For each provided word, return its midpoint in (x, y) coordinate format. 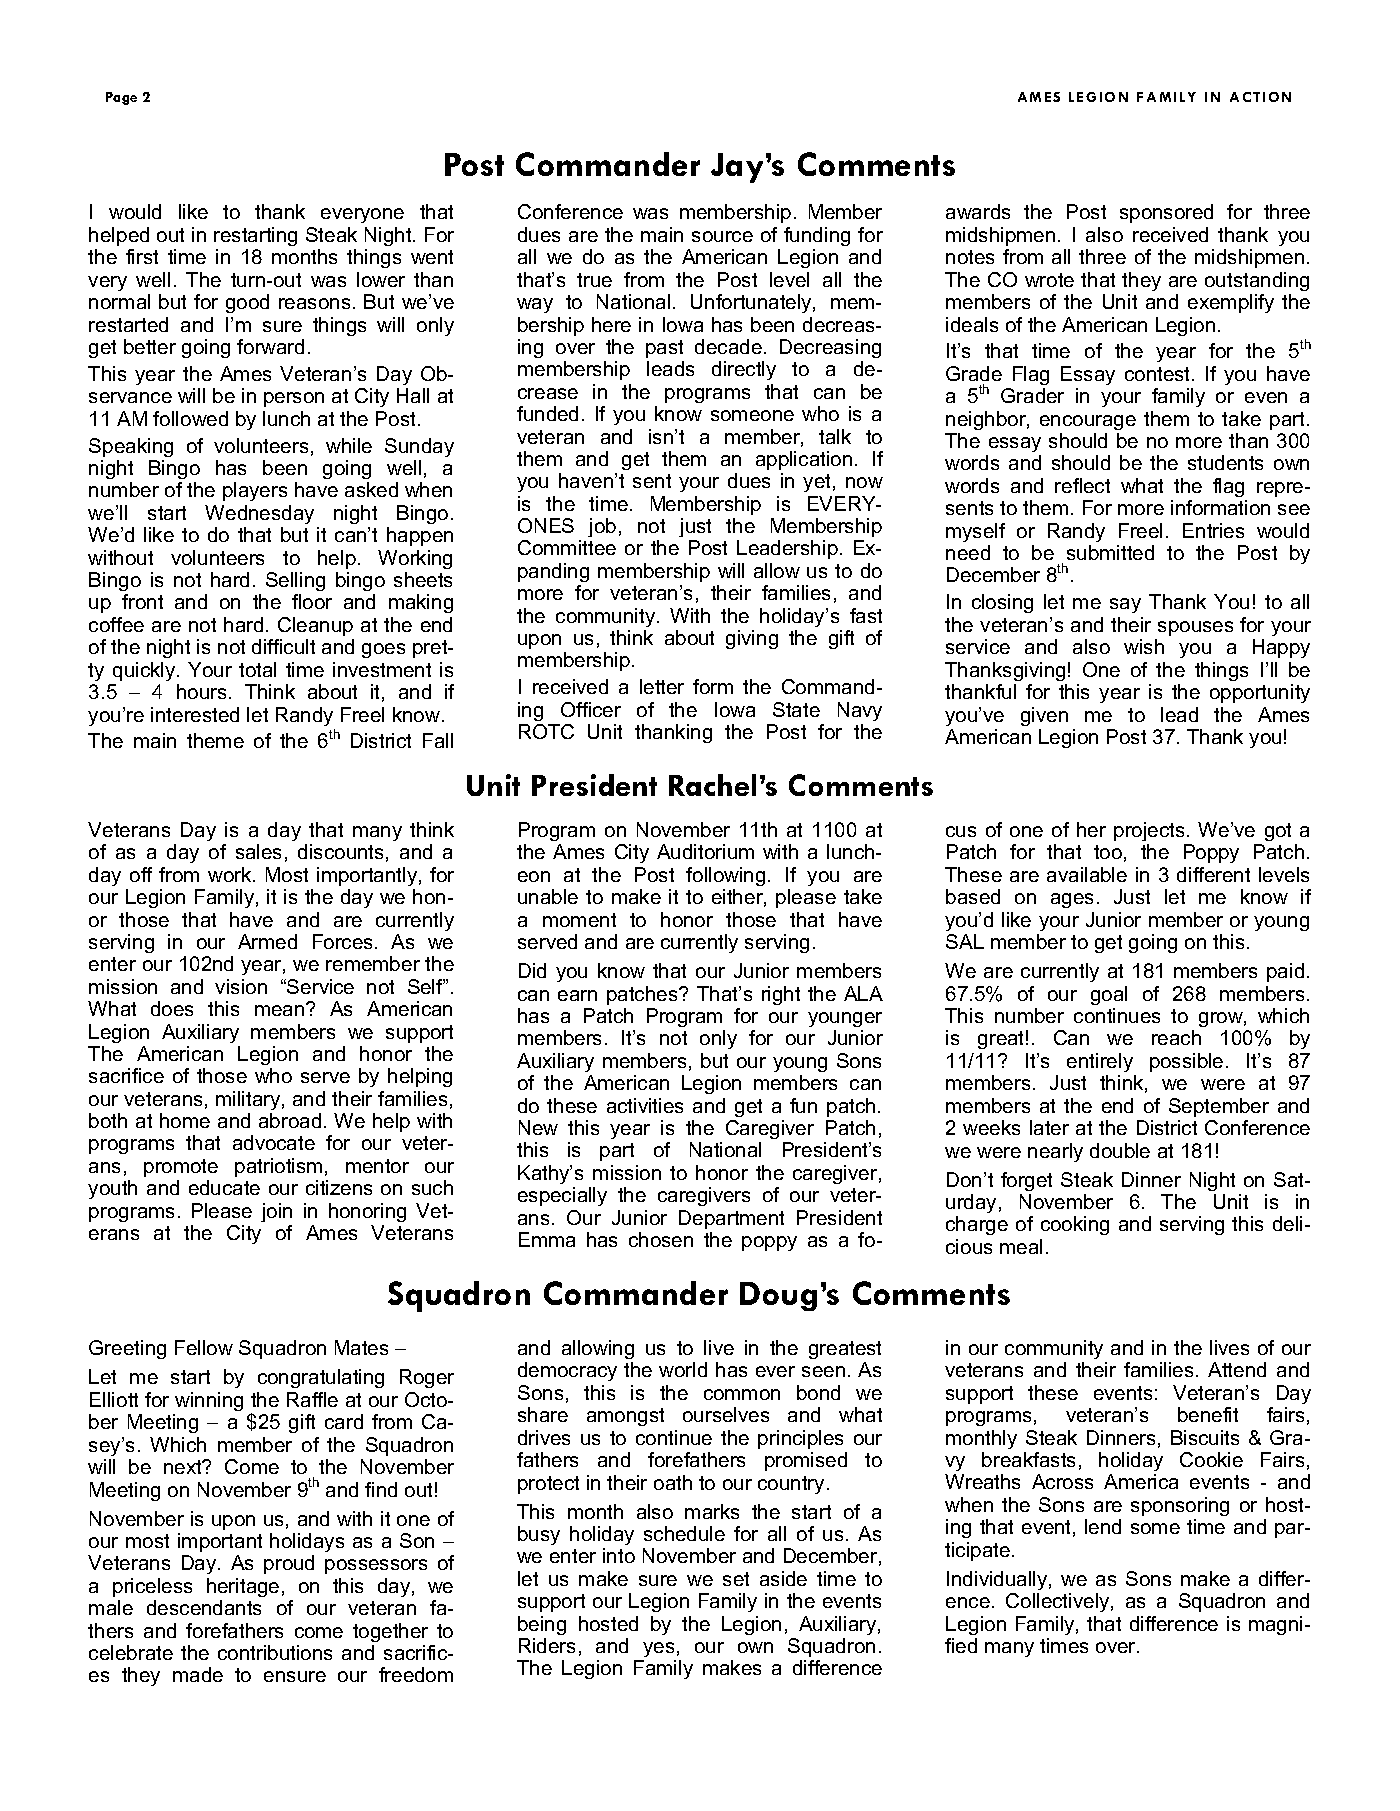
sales (258, 851)
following (725, 876)
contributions (275, 1652)
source (722, 236)
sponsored (1166, 213)
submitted (1110, 552)
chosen (661, 1239)
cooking (1075, 1225)
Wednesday (259, 514)
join (276, 1212)
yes (658, 1649)
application (804, 460)
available (1087, 874)
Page (121, 98)
